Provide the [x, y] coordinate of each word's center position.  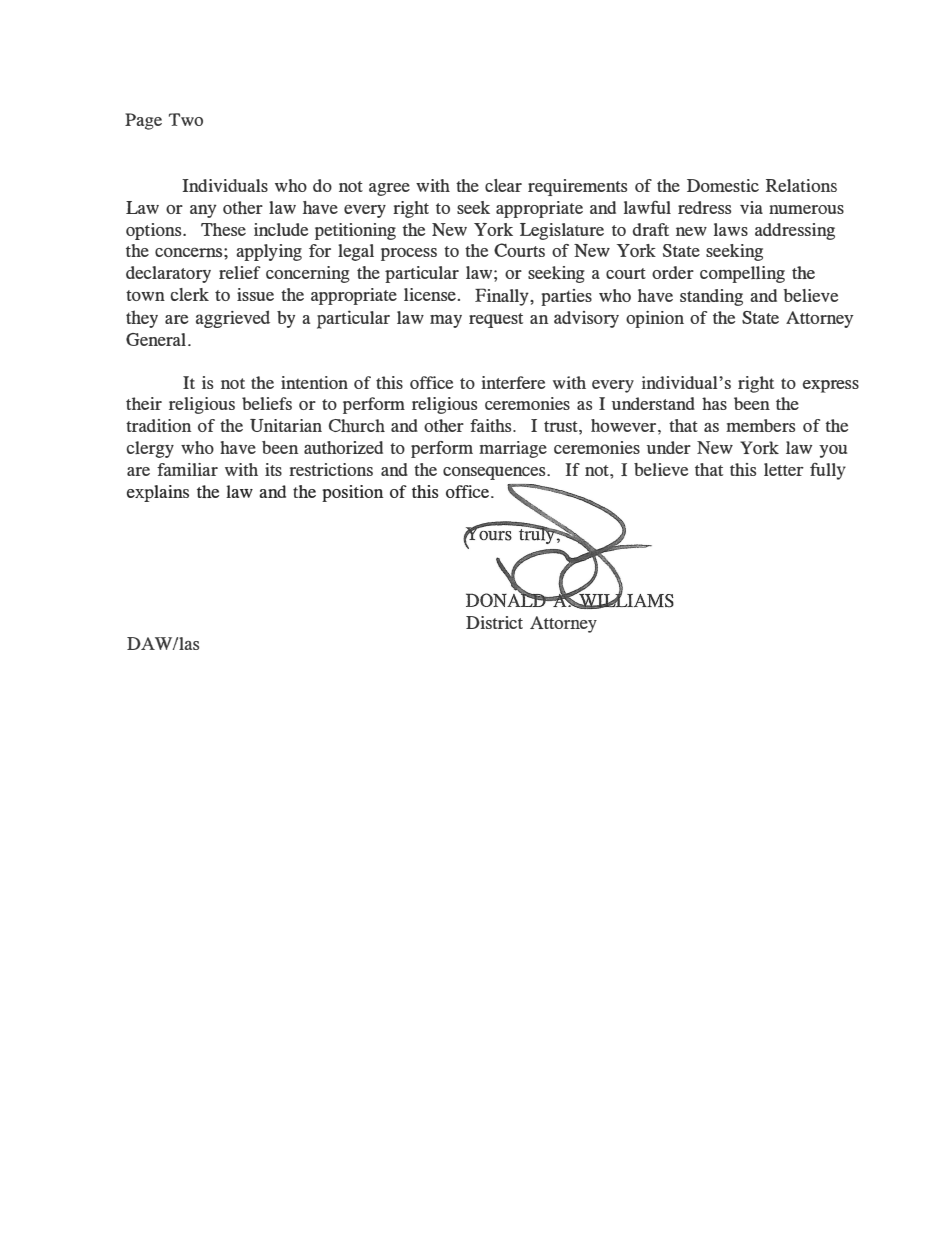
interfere [513, 382]
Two [186, 119]
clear [503, 185]
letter [784, 469]
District [494, 622]
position [353, 493]
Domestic [723, 185]
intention [314, 382]
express [830, 386]
